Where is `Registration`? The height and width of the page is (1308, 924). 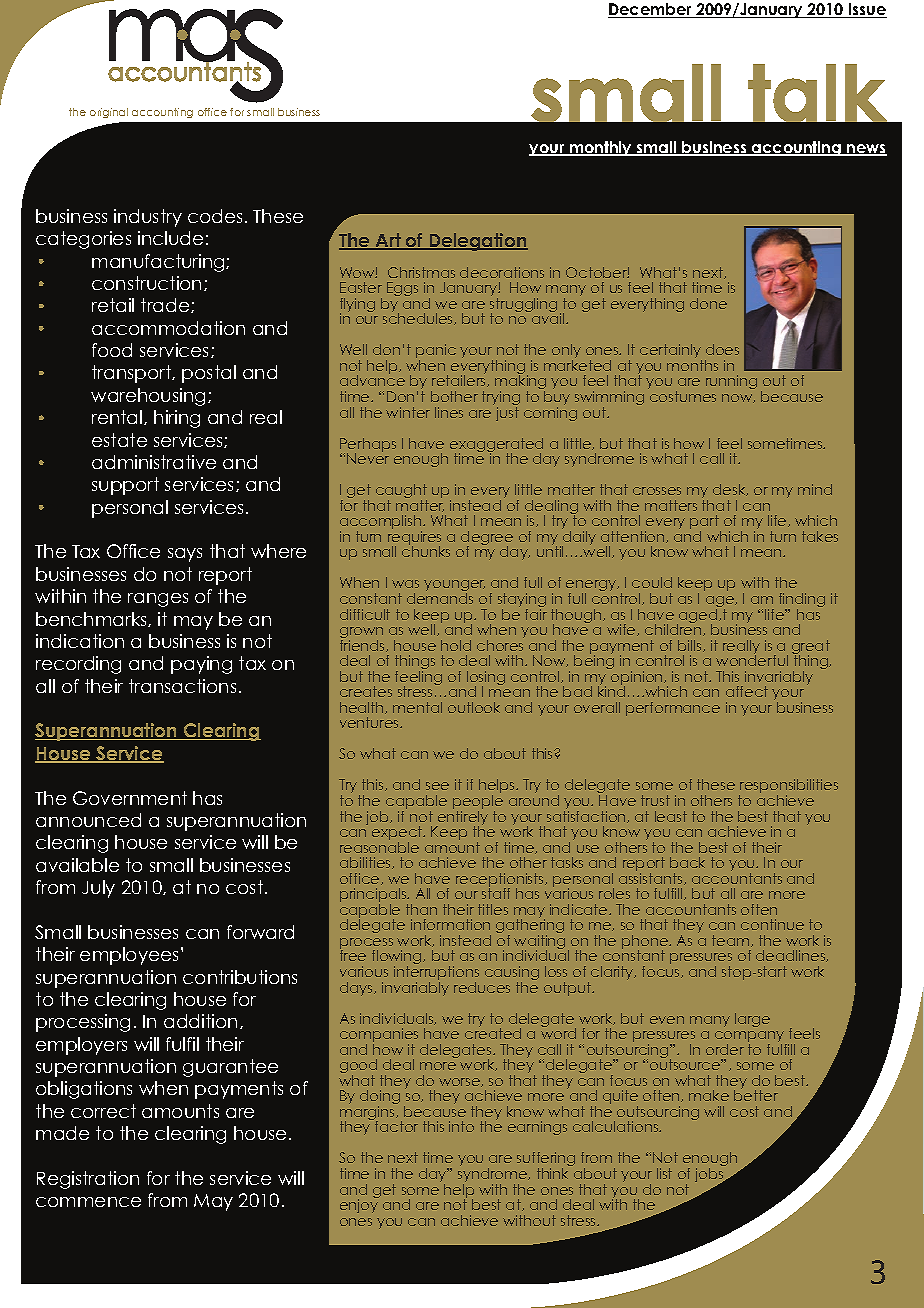
Registration is located at coordinates (88, 1180).
